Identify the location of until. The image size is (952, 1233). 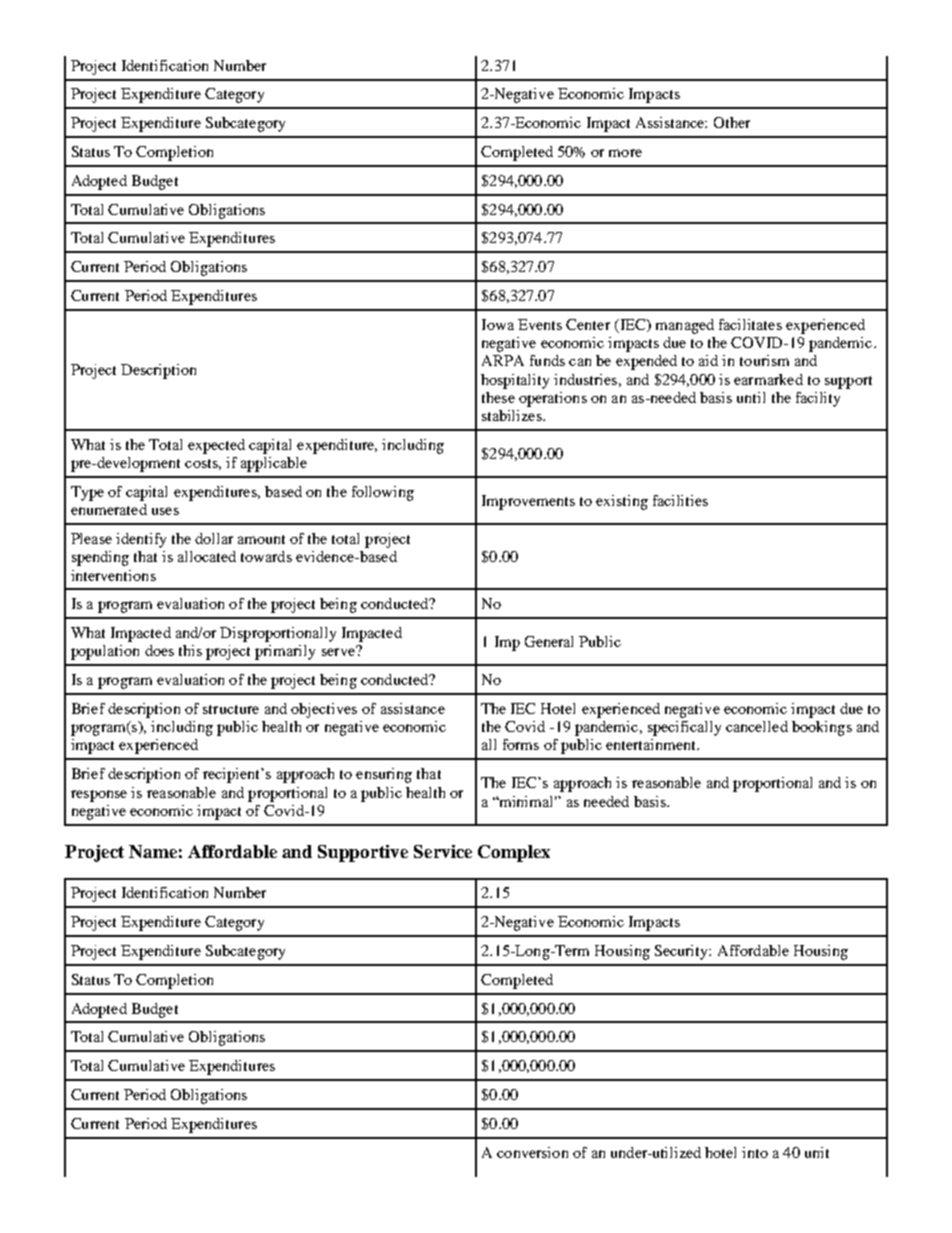
(751, 397).
